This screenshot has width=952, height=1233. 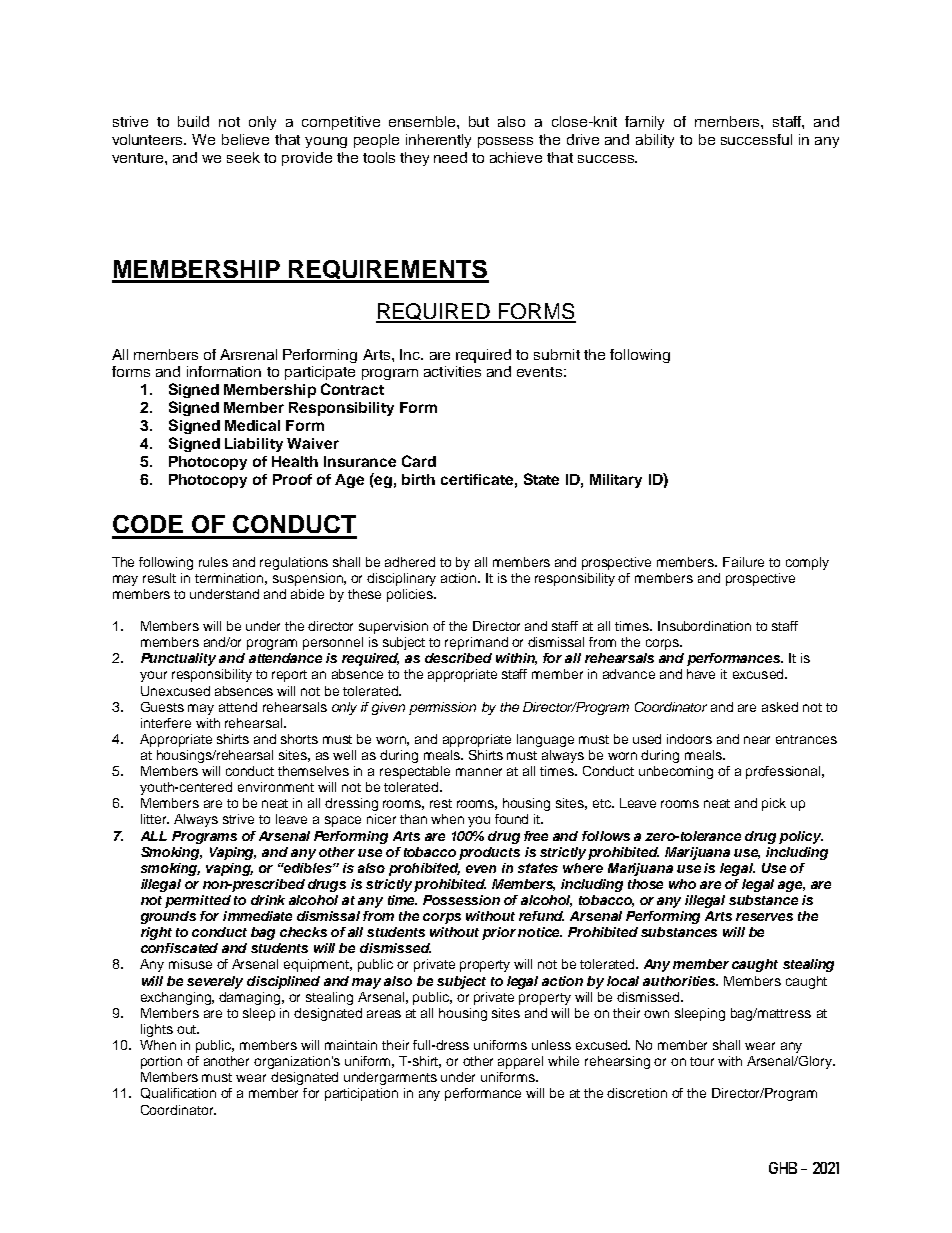 What do you see at coordinates (479, 772) in the screenshot?
I see `manner` at bounding box center [479, 772].
